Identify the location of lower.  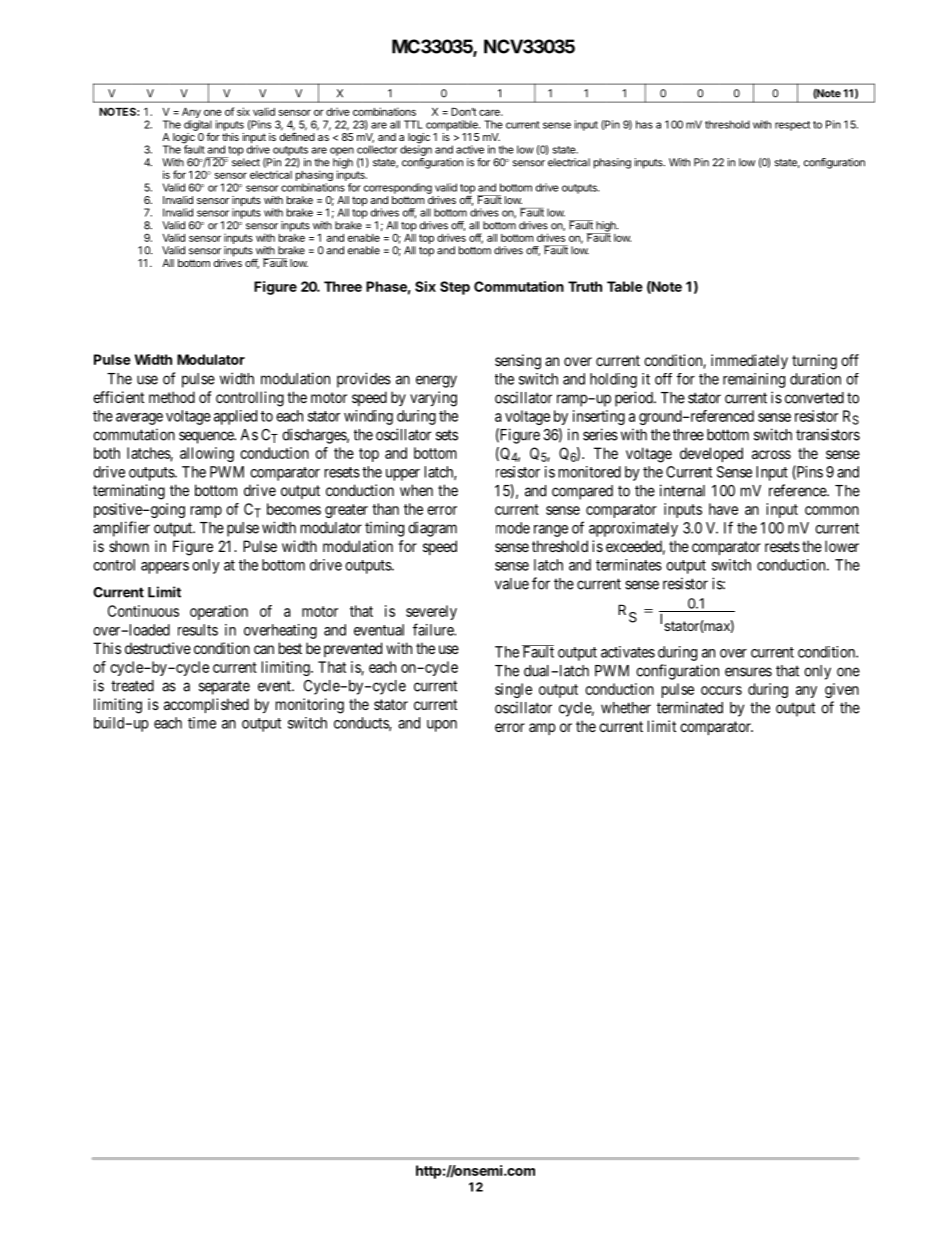
(842, 546).
